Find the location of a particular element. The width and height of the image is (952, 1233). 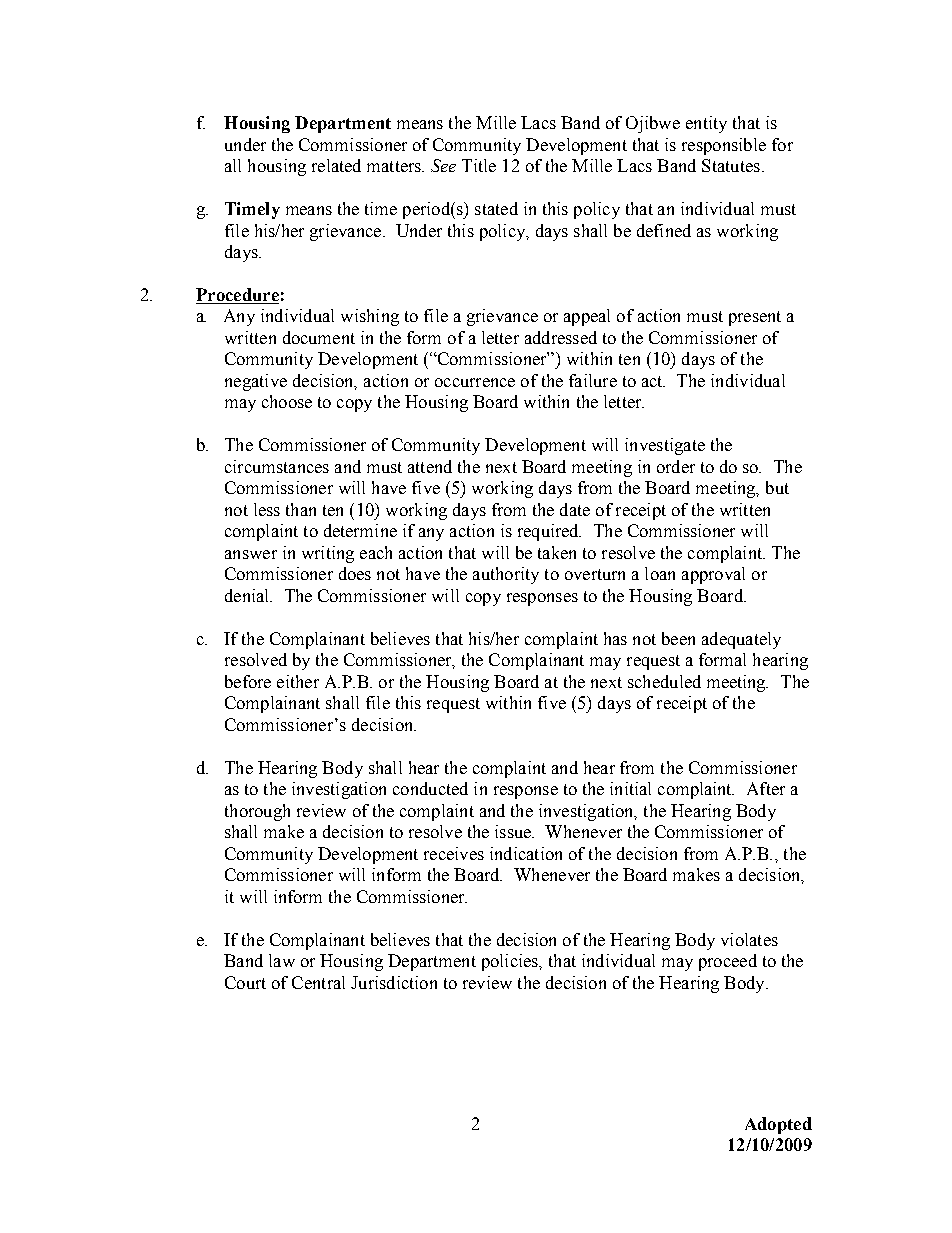

responsible is located at coordinates (724, 146).
